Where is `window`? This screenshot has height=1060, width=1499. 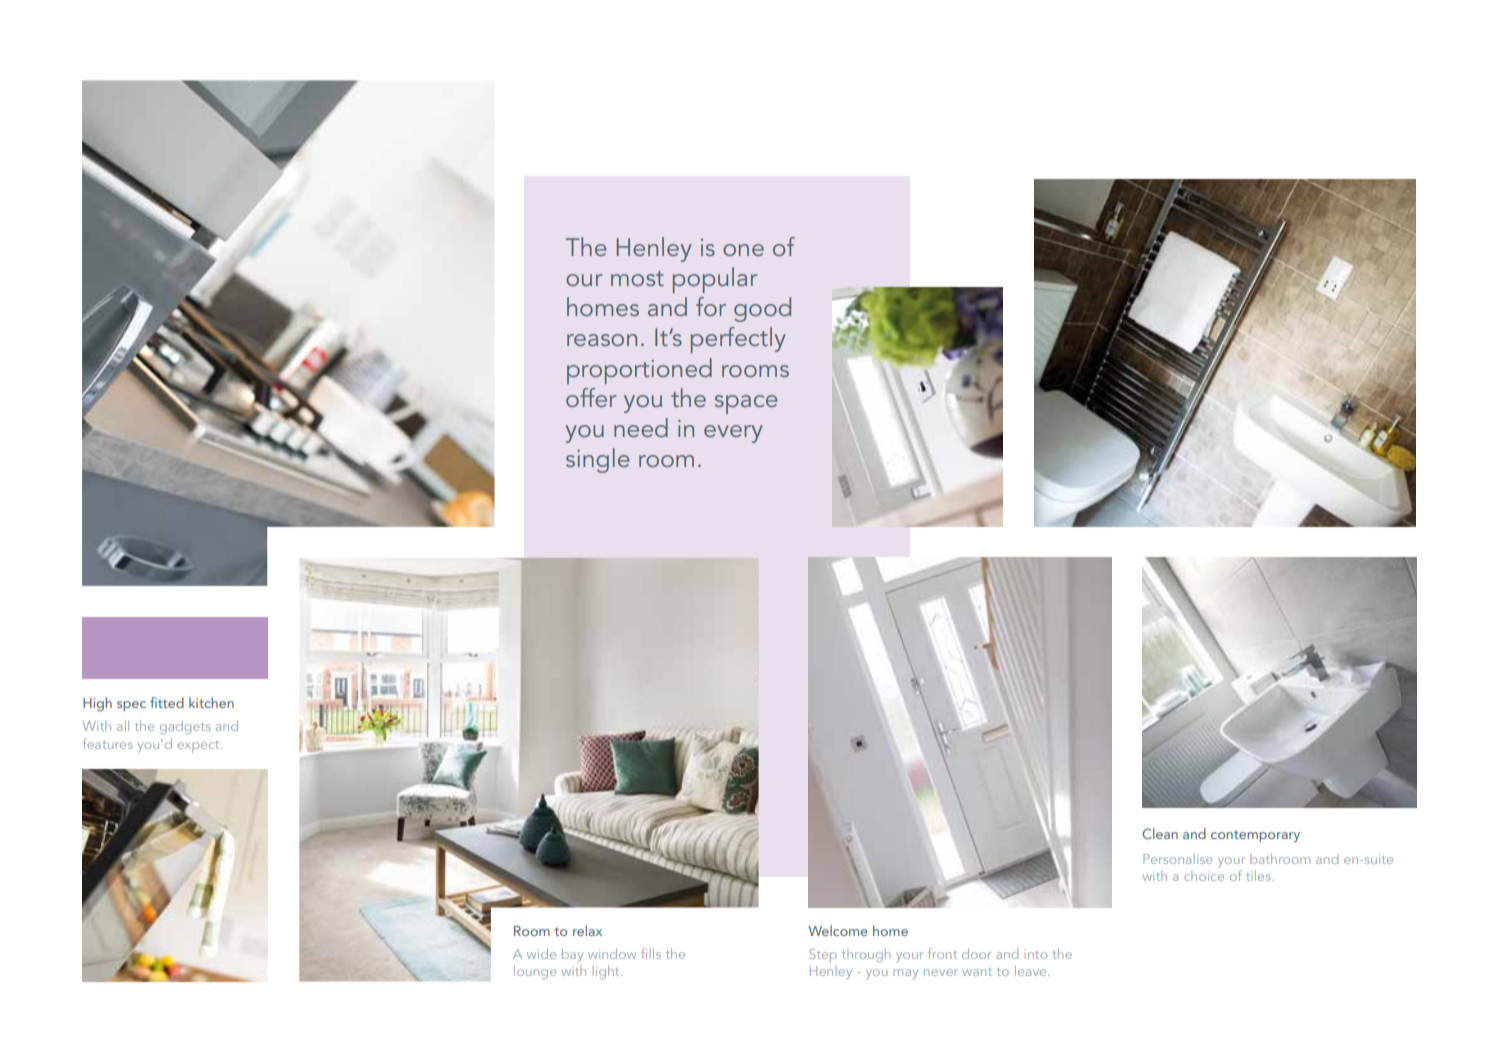 window is located at coordinates (612, 953).
